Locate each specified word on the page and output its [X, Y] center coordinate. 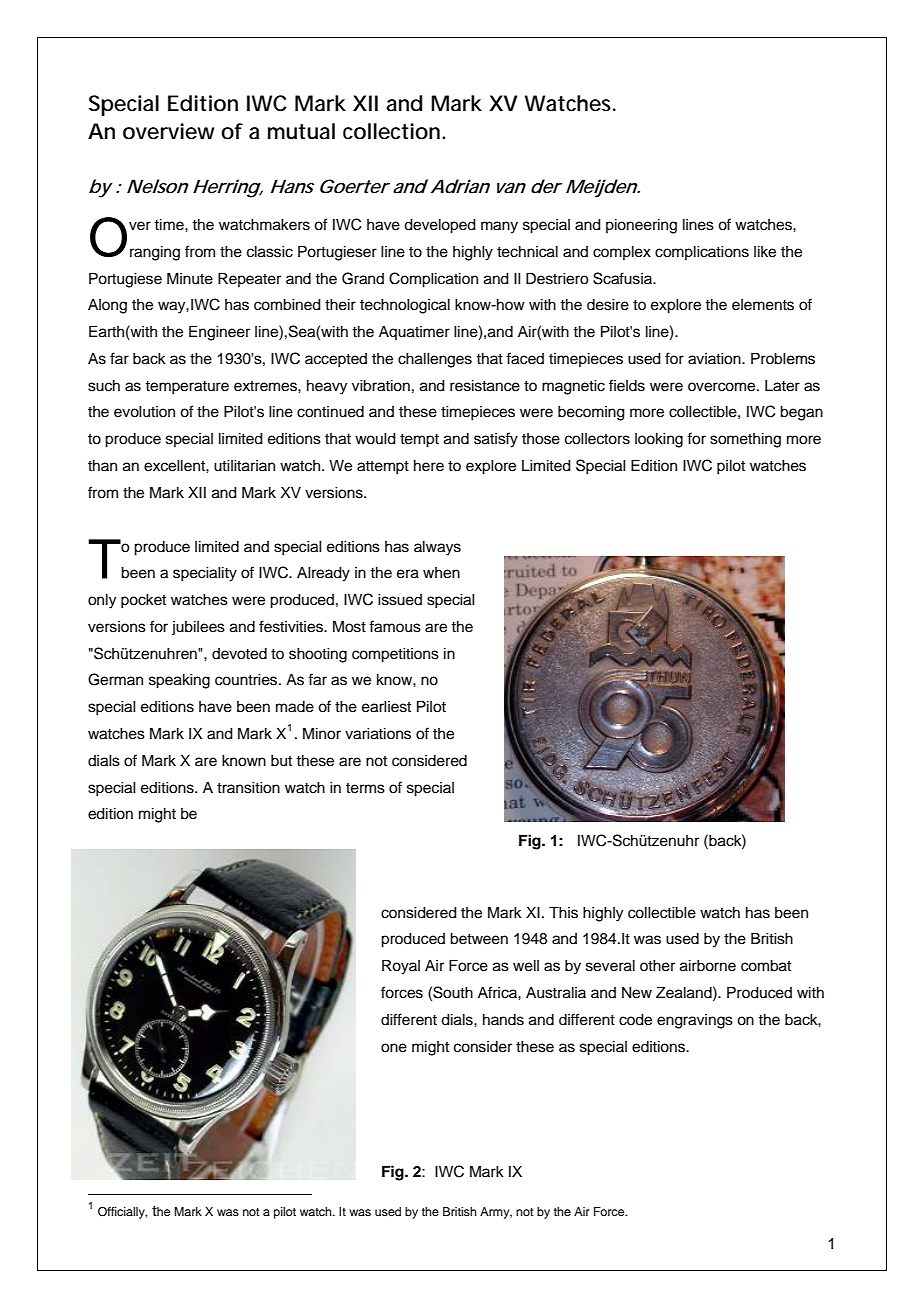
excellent [175, 466]
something [745, 440]
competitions [395, 655]
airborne [708, 966]
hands [503, 1020]
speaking [179, 681]
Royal [401, 967]
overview [168, 131]
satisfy [496, 440]
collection [391, 131]
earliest [386, 707]
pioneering [641, 226]
